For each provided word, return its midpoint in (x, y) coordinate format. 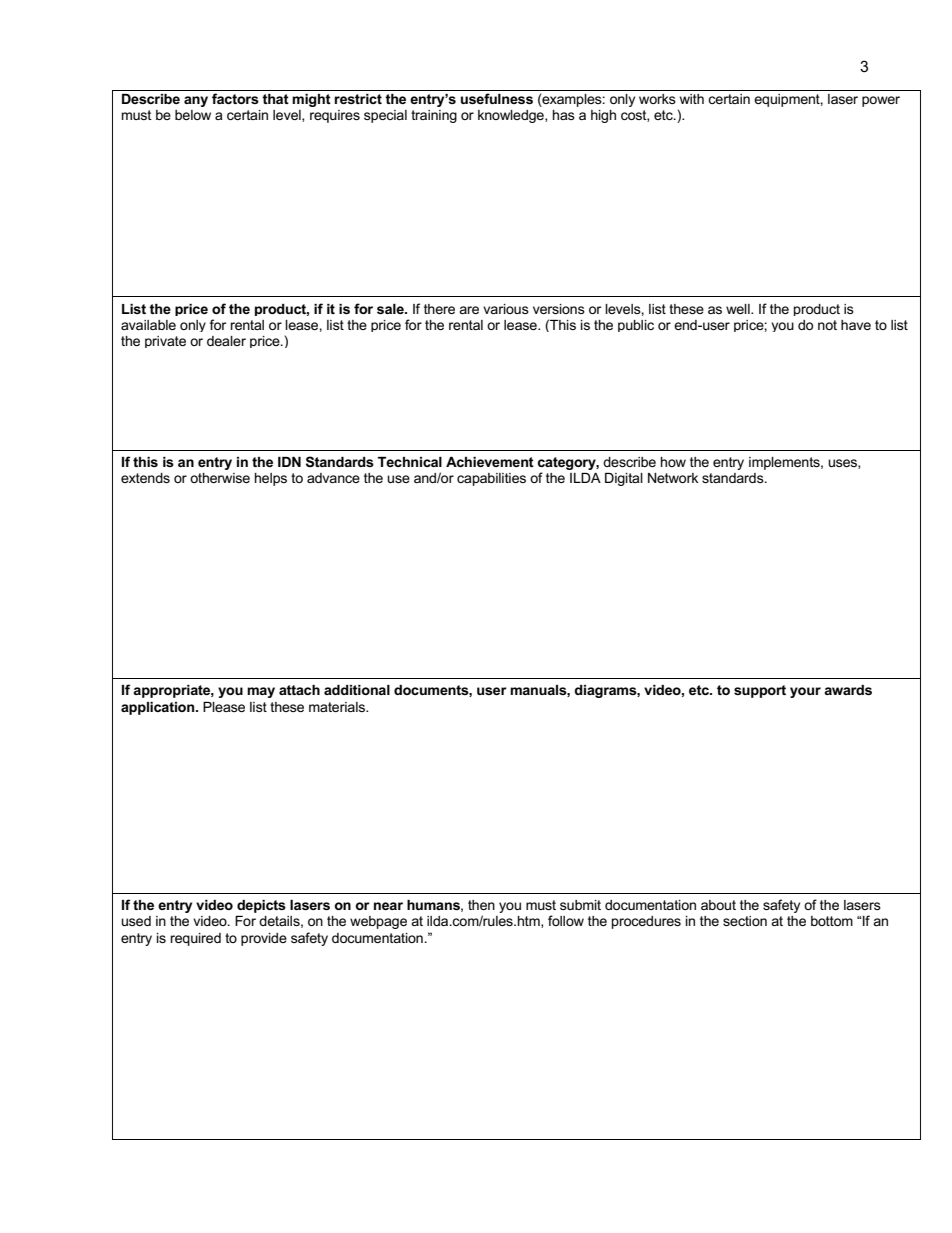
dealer (226, 341)
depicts (261, 906)
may (261, 692)
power (881, 101)
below (193, 115)
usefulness (497, 98)
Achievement (490, 462)
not (827, 325)
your (805, 692)
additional (357, 690)
